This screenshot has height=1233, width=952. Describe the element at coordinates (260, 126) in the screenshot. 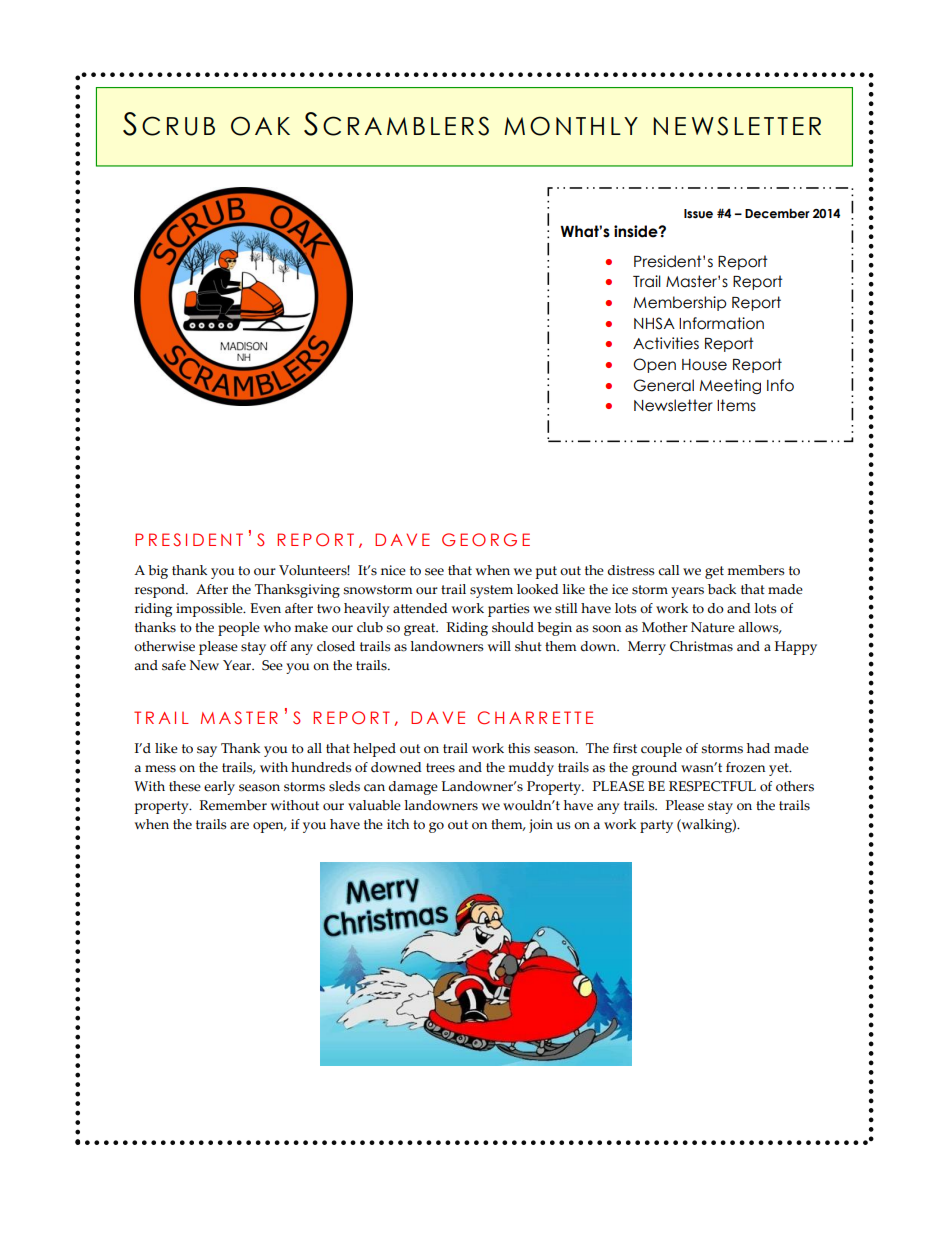

I see `OAK` at that location.
